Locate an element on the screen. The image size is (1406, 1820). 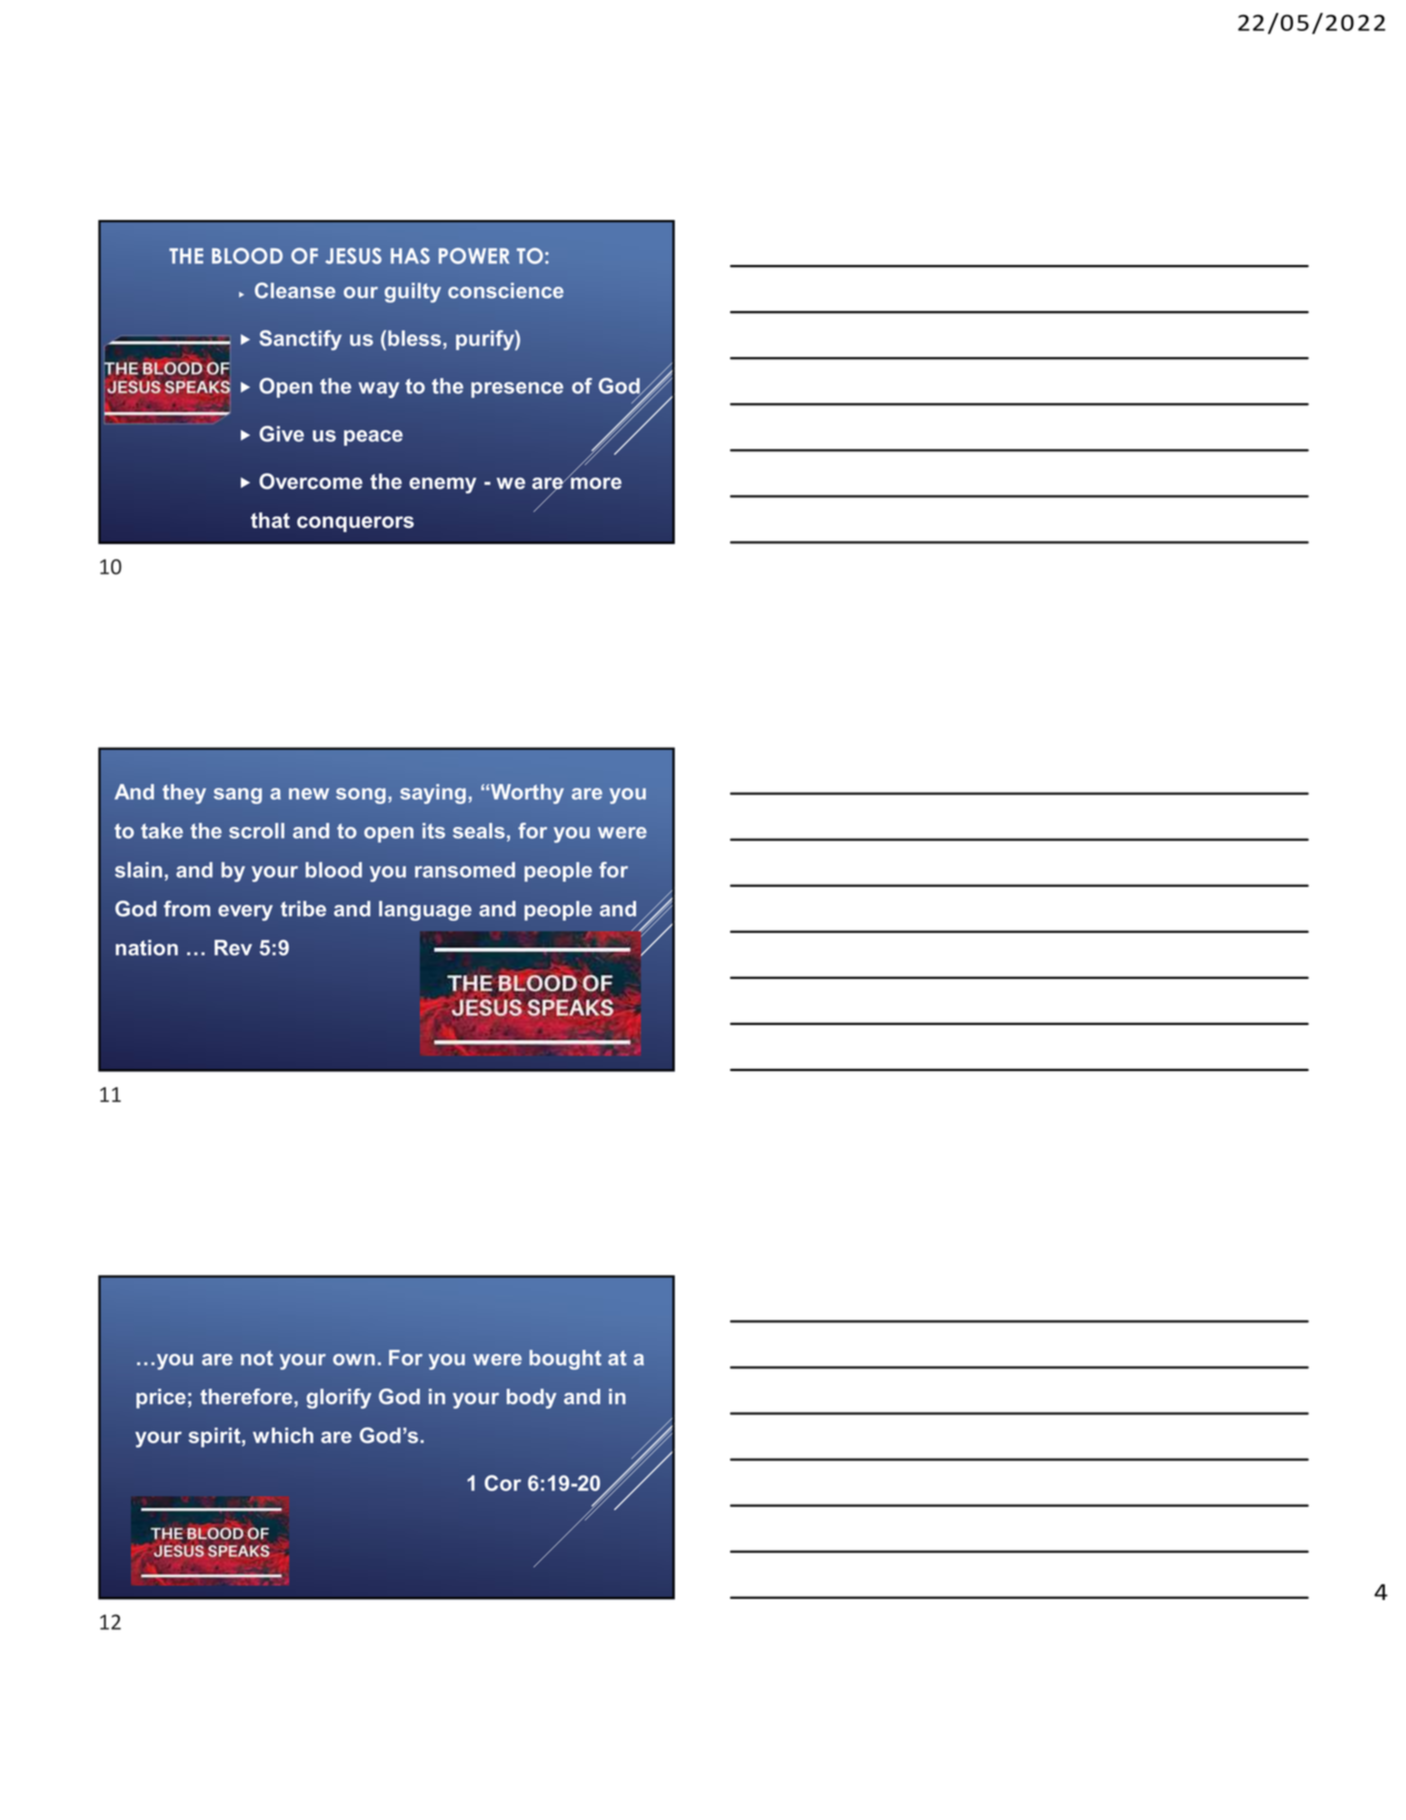
price is located at coordinates (161, 1399).
